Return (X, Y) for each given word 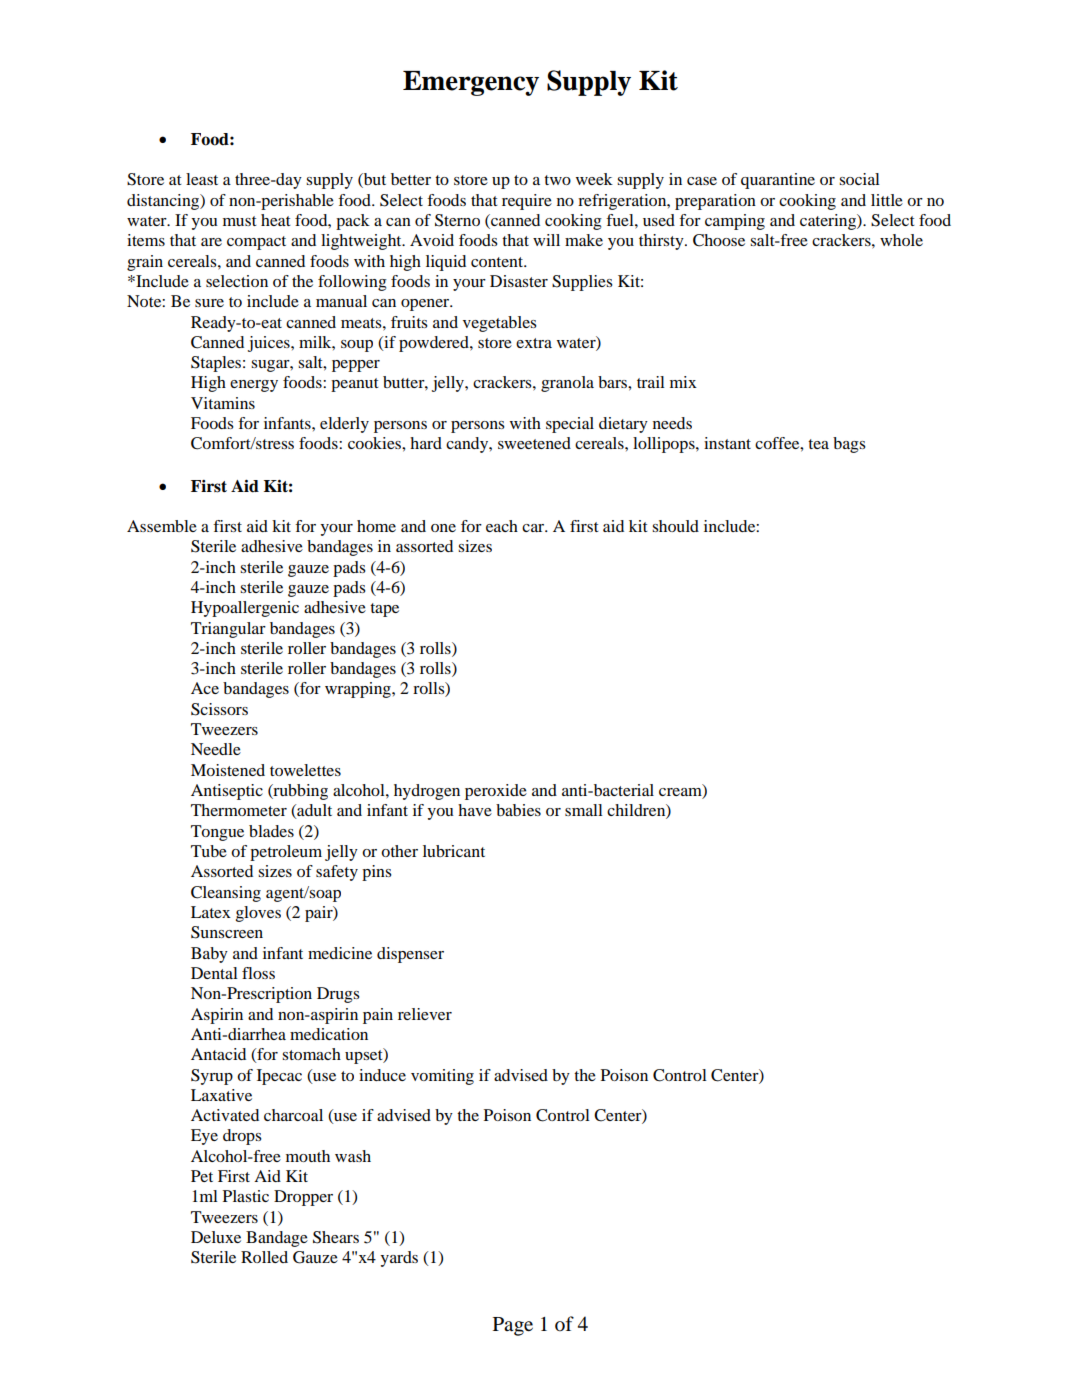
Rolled (264, 1257)
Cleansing (226, 894)
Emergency (471, 83)
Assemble (162, 526)
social (859, 179)
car (534, 528)
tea (818, 444)
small (584, 810)
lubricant (454, 851)
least (202, 179)
